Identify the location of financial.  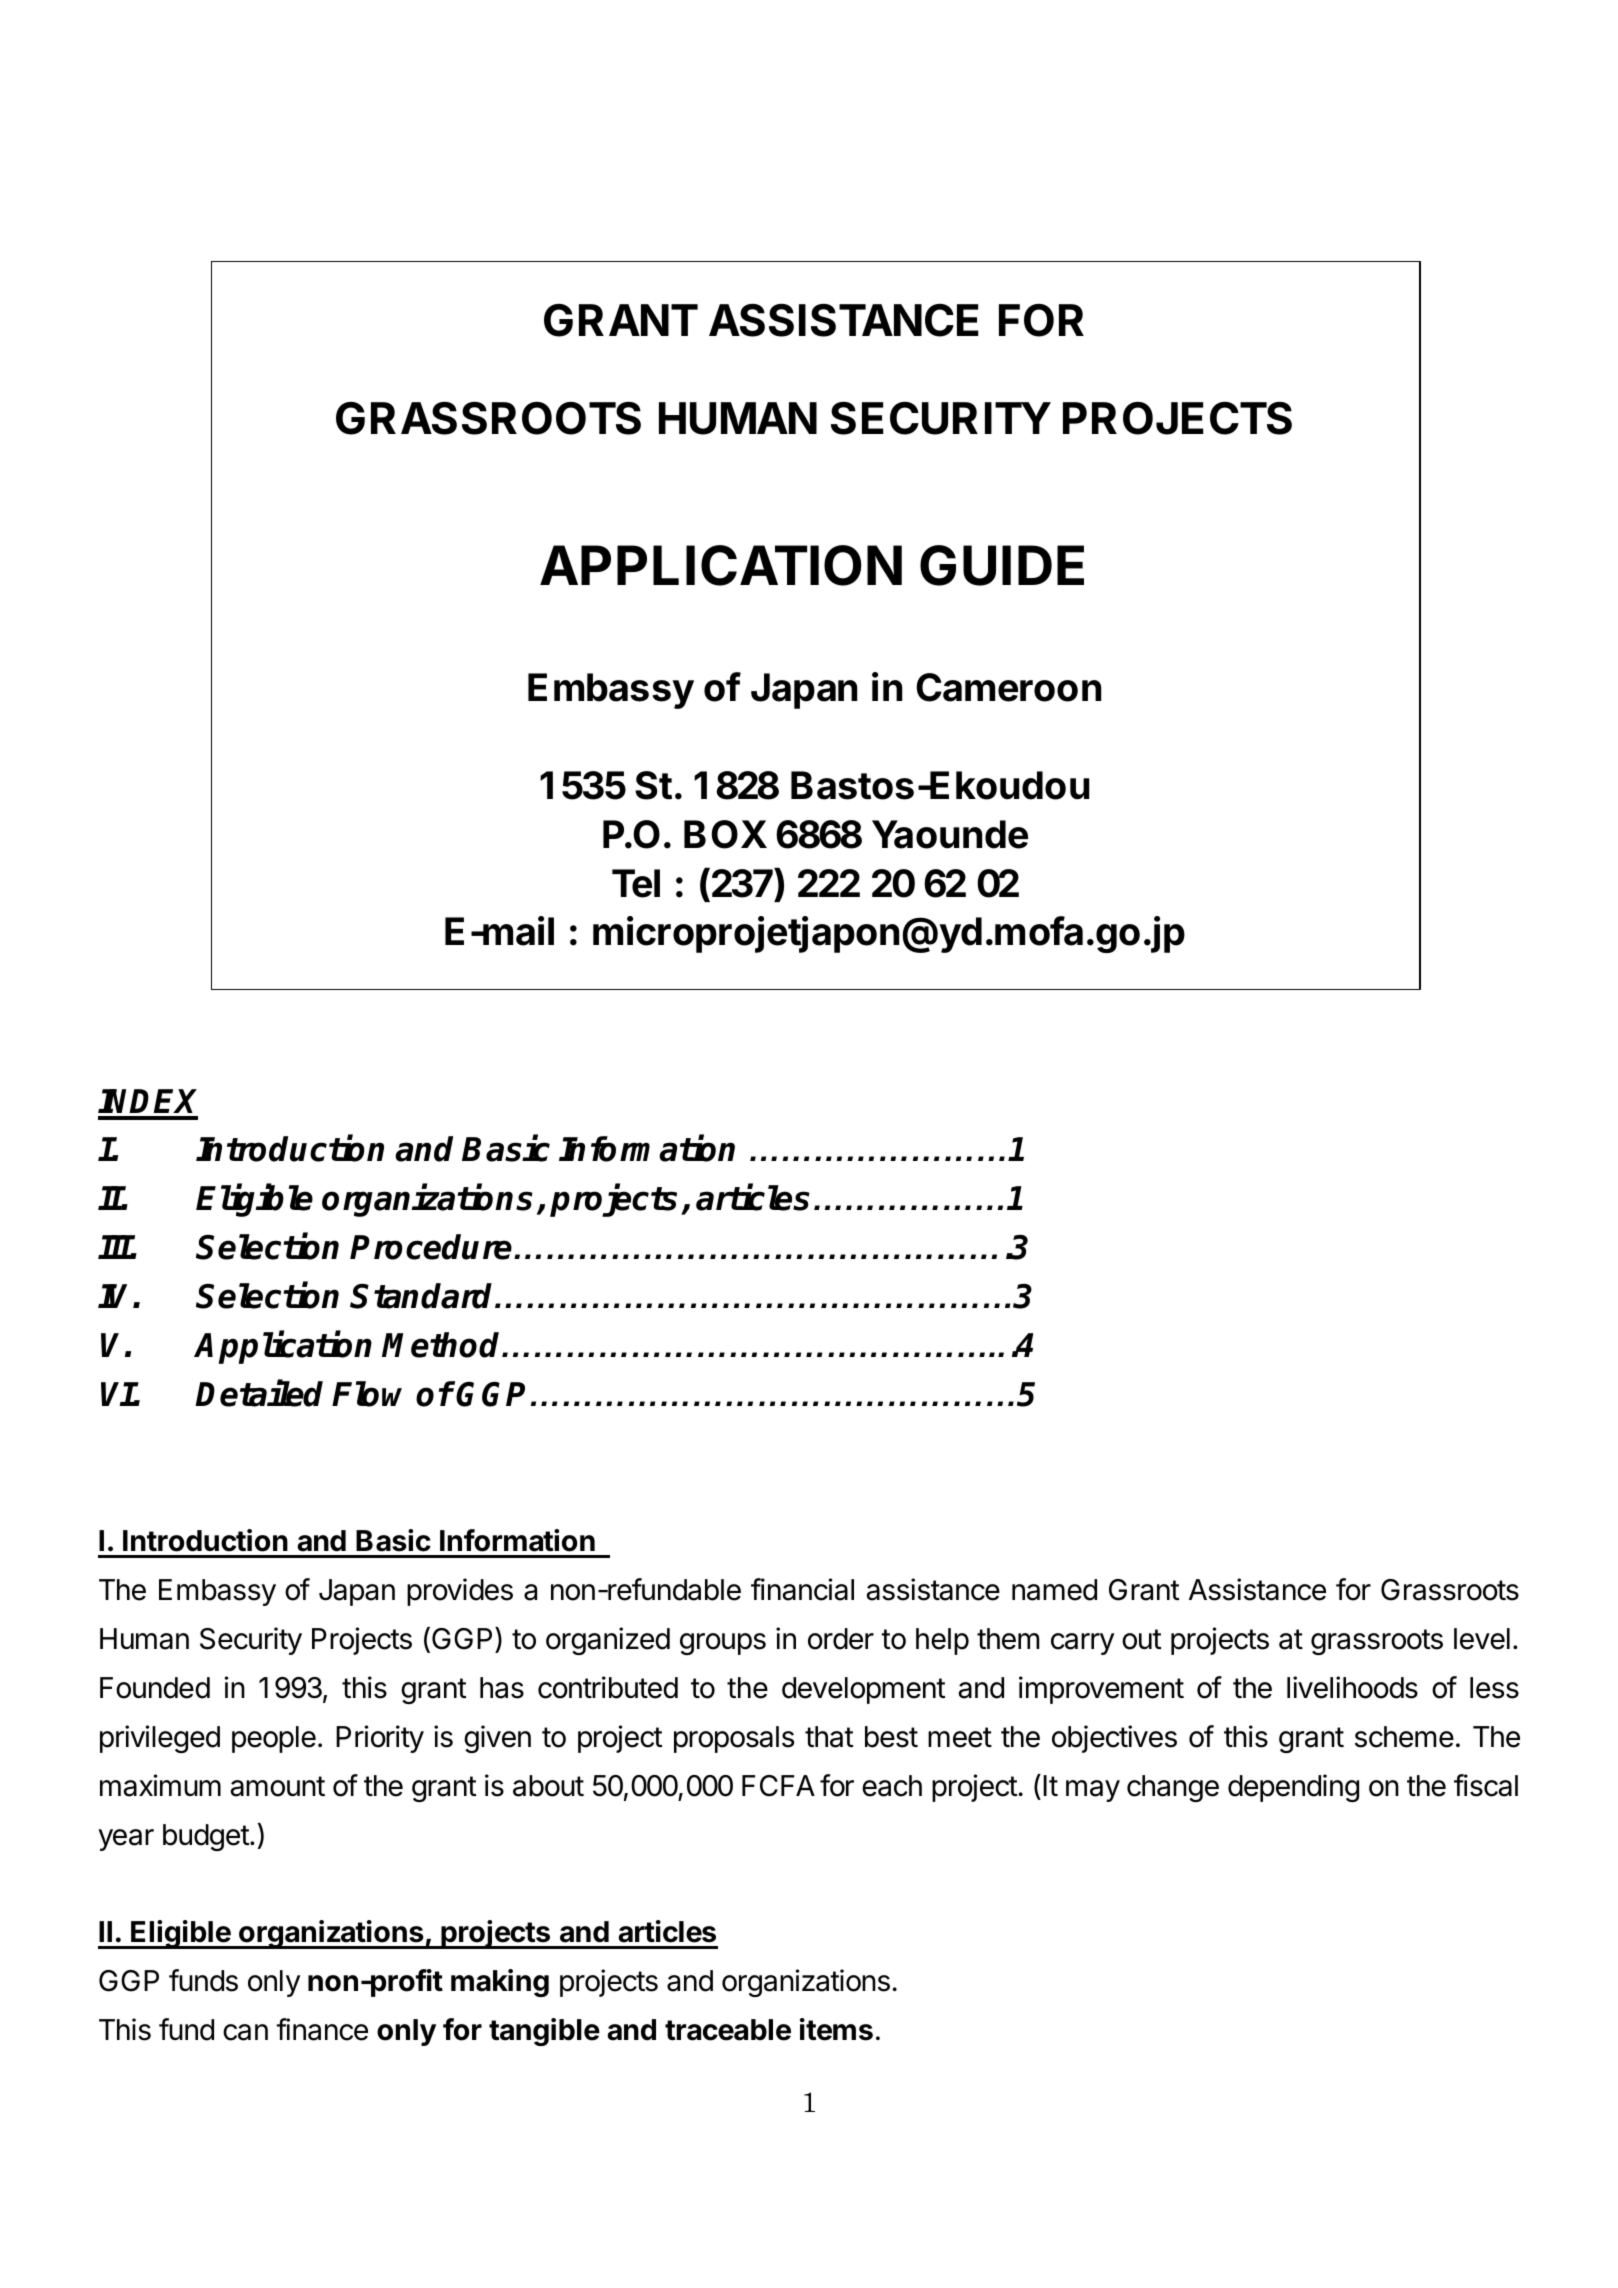
(802, 1589).
